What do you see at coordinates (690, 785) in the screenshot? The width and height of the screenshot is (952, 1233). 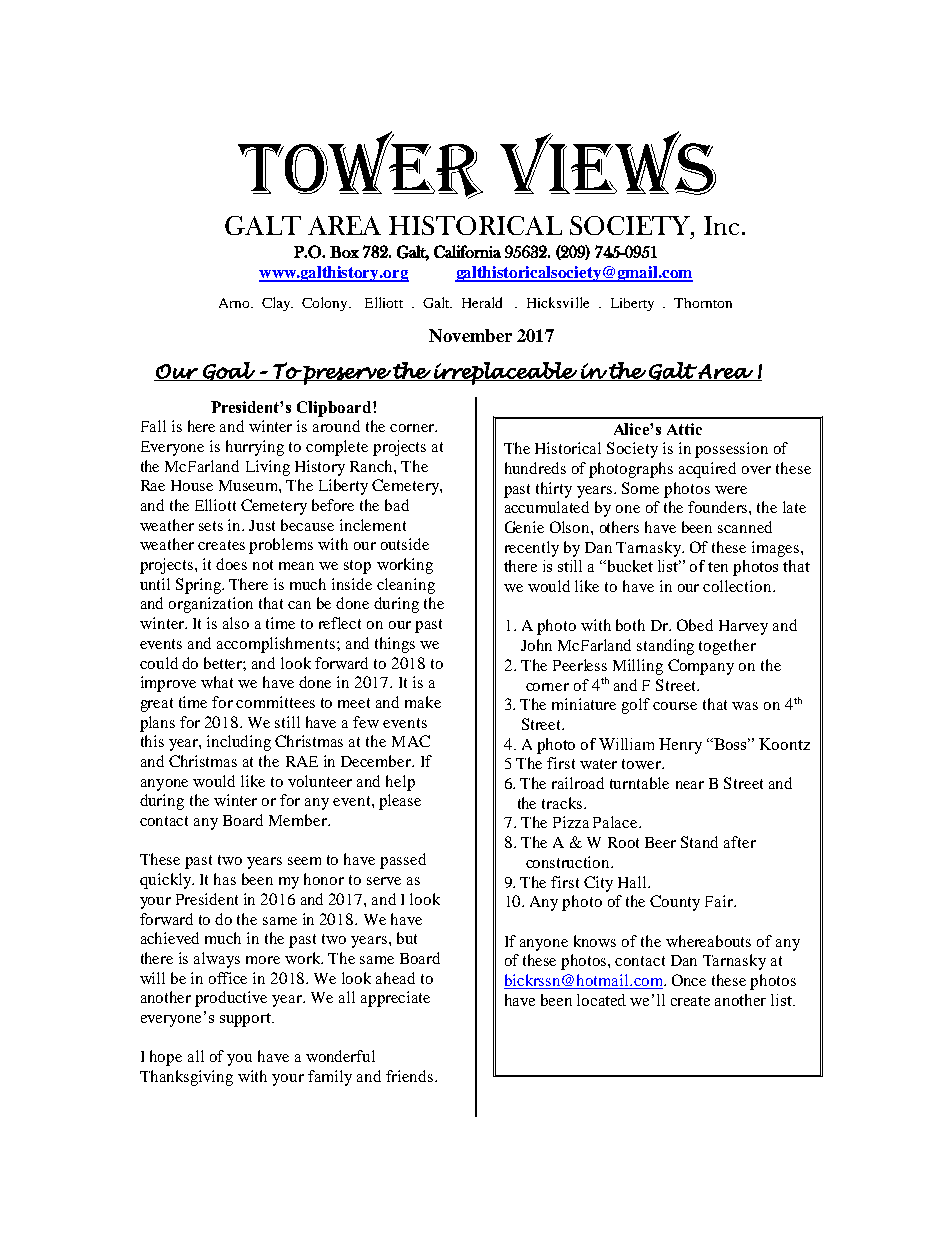 I see `near` at bounding box center [690, 785].
